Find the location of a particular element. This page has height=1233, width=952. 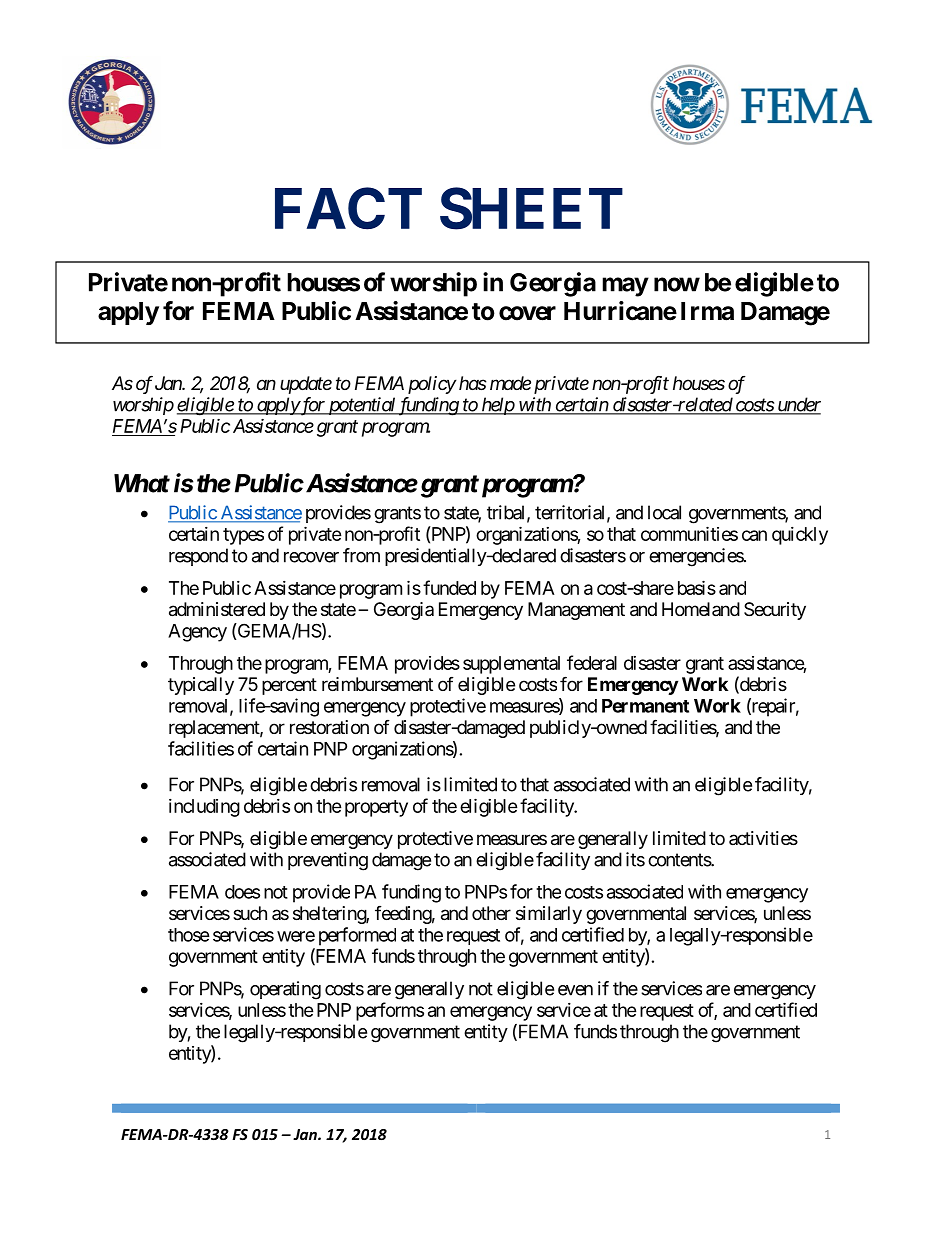

typically is located at coordinates (201, 686).
